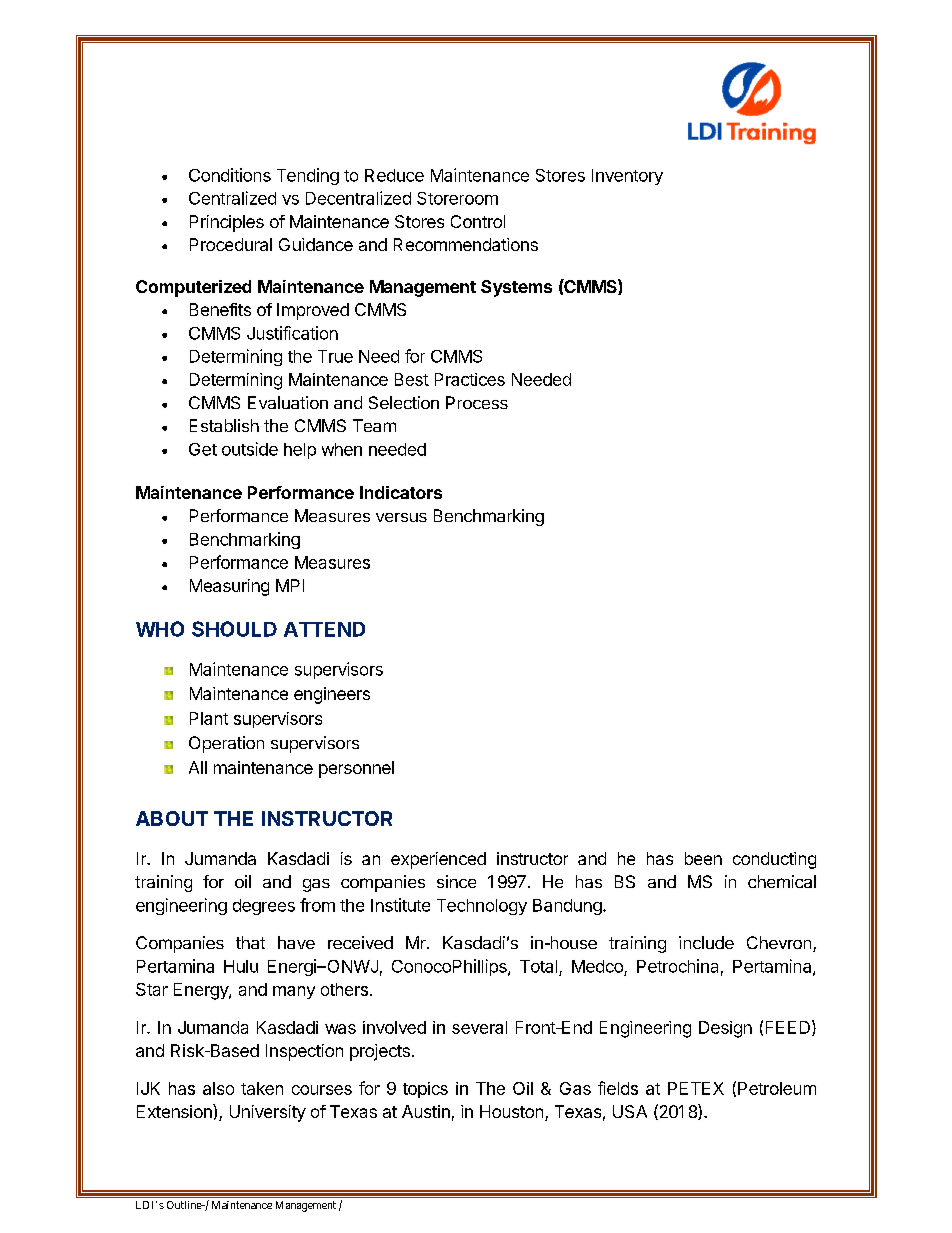 The height and width of the page is (1233, 952). I want to click on Inventory, so click(627, 177).
